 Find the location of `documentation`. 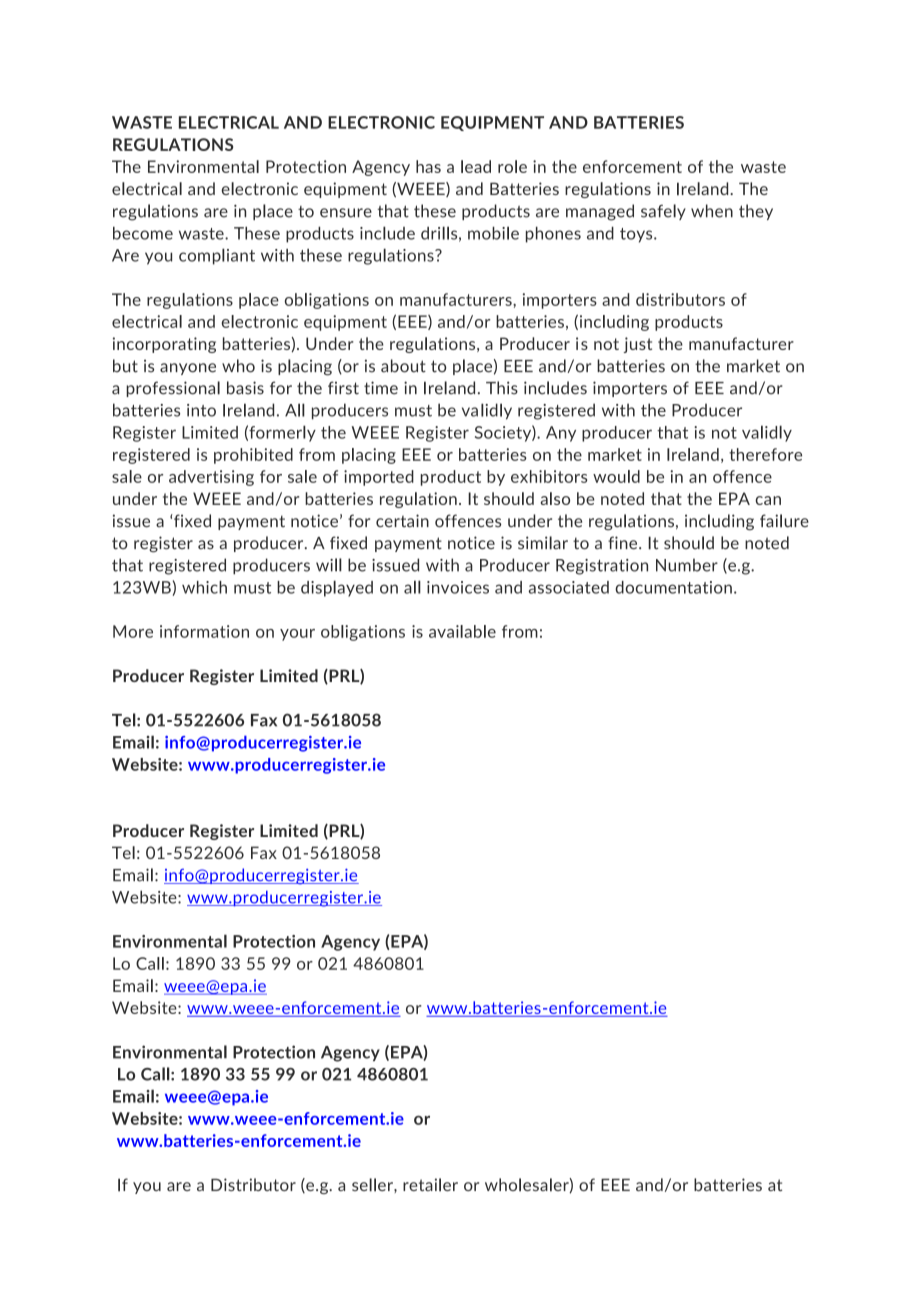

documentation is located at coordinates (673, 587).
